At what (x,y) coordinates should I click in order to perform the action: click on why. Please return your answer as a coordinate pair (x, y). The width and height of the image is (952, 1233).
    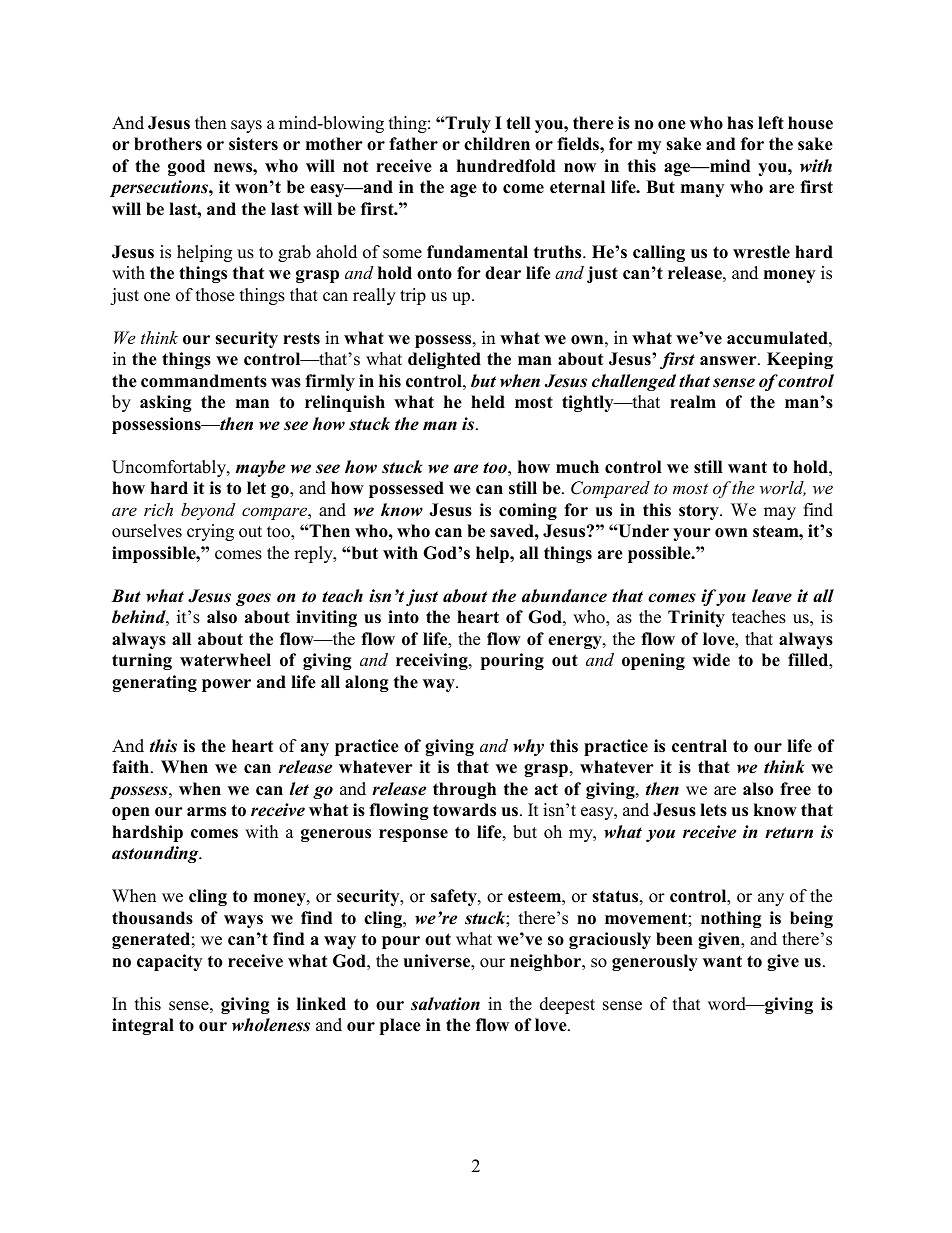
    Looking at the image, I should click on (528, 747).
